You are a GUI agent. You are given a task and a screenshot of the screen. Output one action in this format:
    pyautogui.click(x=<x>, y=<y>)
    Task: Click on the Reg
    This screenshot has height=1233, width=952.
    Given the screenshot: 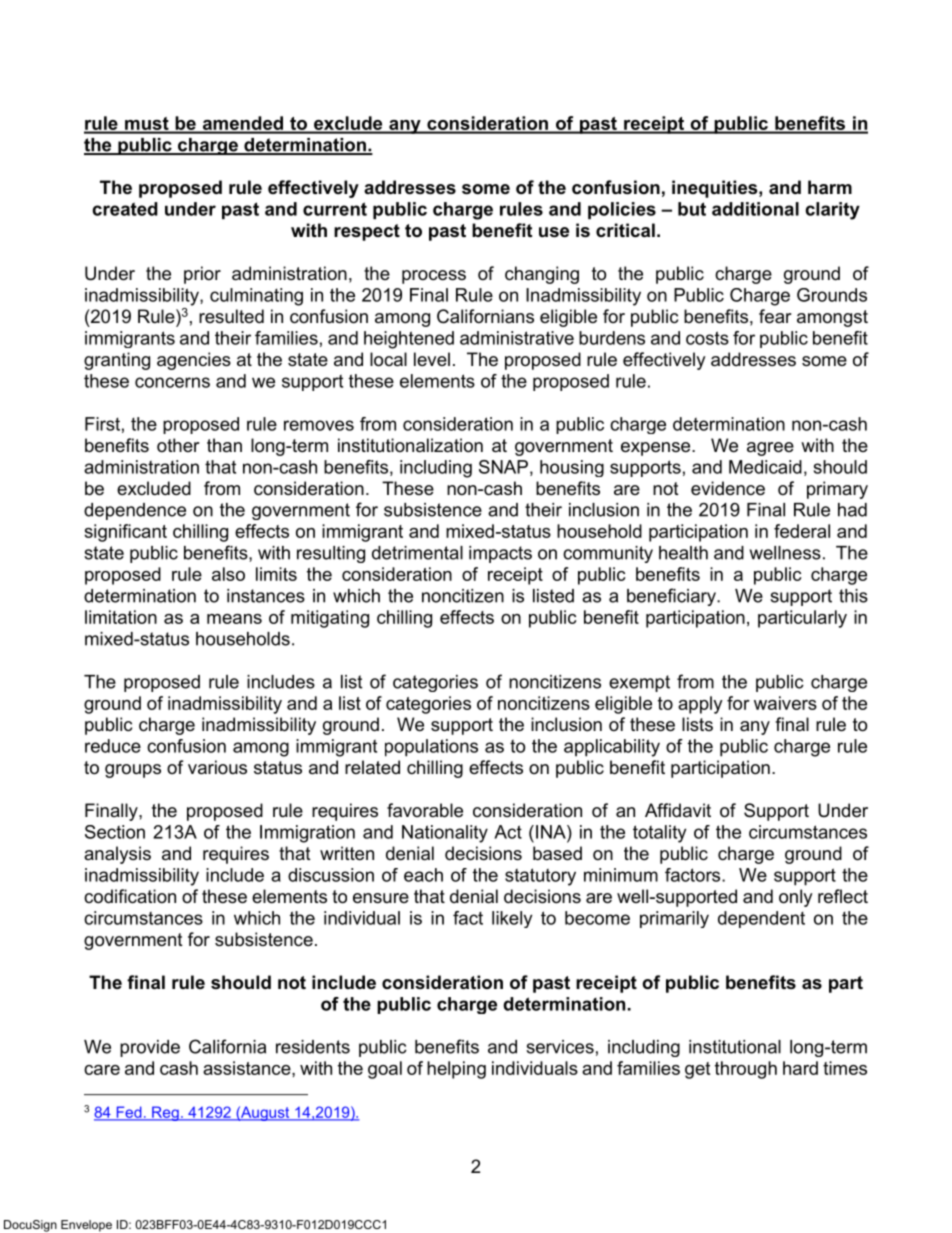 What is the action you would take?
    pyautogui.click(x=165, y=1113)
